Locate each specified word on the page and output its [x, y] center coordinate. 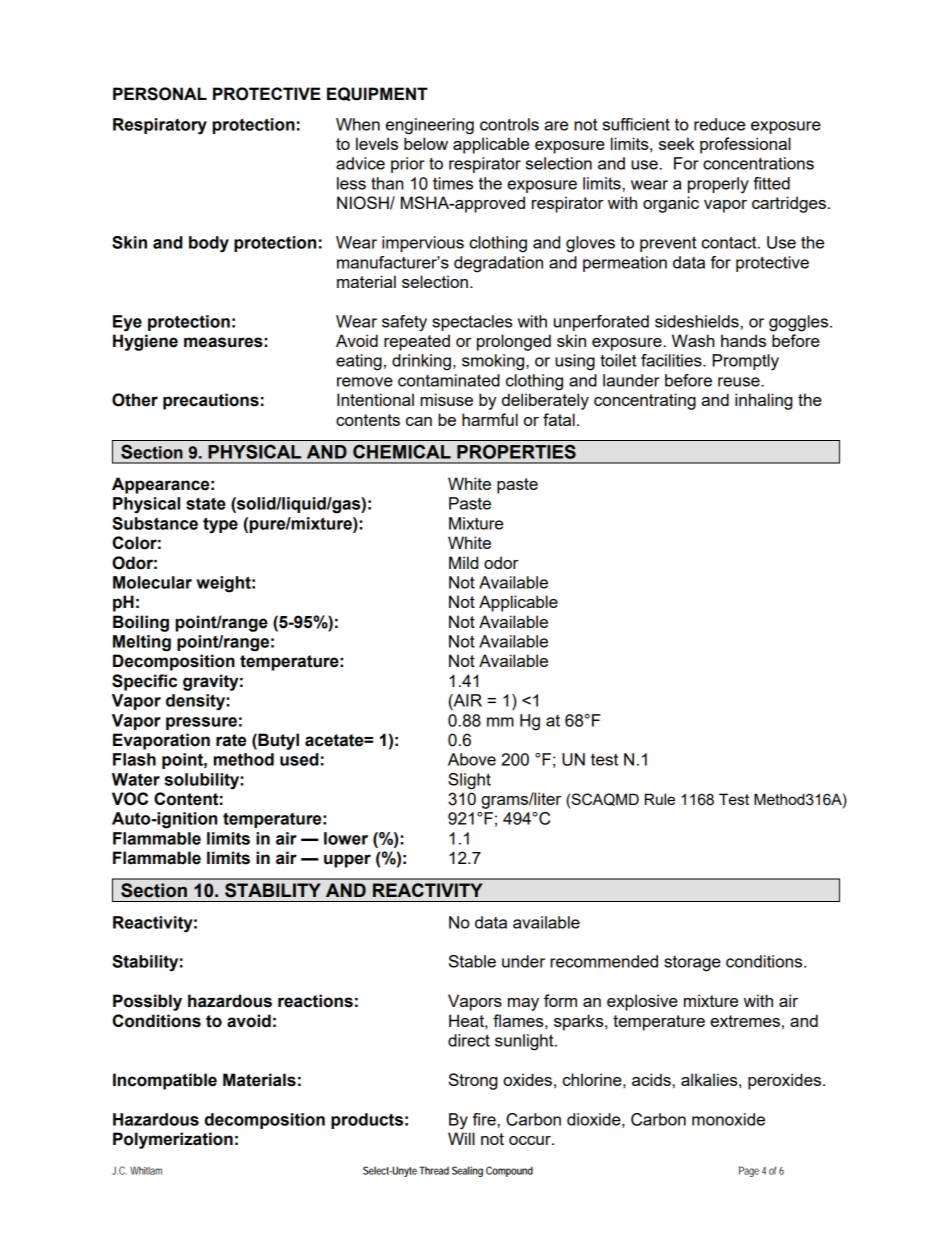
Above [472, 759]
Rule [660, 799]
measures [223, 342]
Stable [472, 961]
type [220, 525]
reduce [719, 124]
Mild [463, 562]
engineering [430, 126]
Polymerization [173, 1140]
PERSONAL [160, 94]
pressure [201, 723]
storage [692, 964]
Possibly [147, 1002]
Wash [693, 340]
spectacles [472, 323]
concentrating [645, 401]
